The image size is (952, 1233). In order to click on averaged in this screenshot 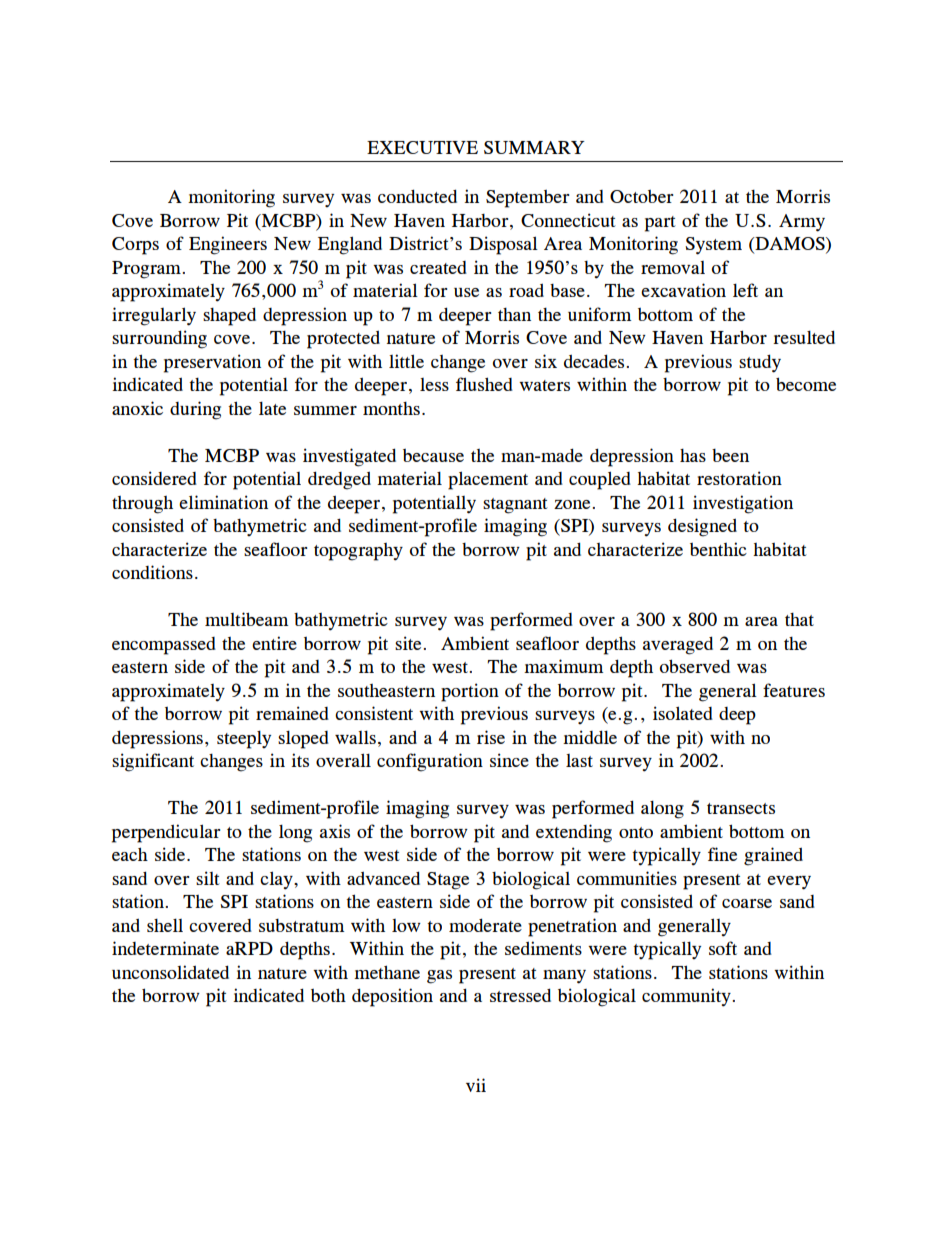, I will do `click(678, 645)`.
